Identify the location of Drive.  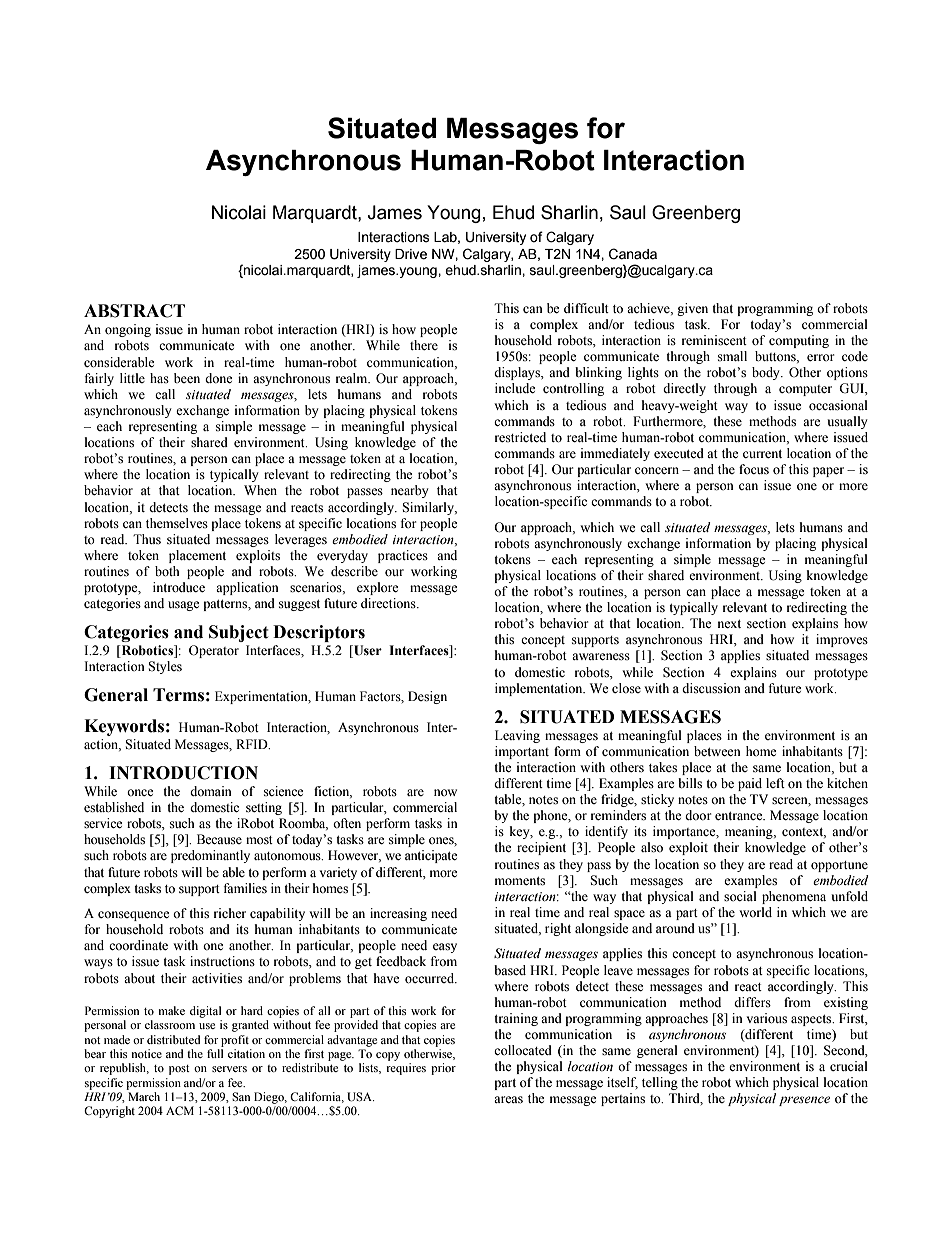
(411, 254).
